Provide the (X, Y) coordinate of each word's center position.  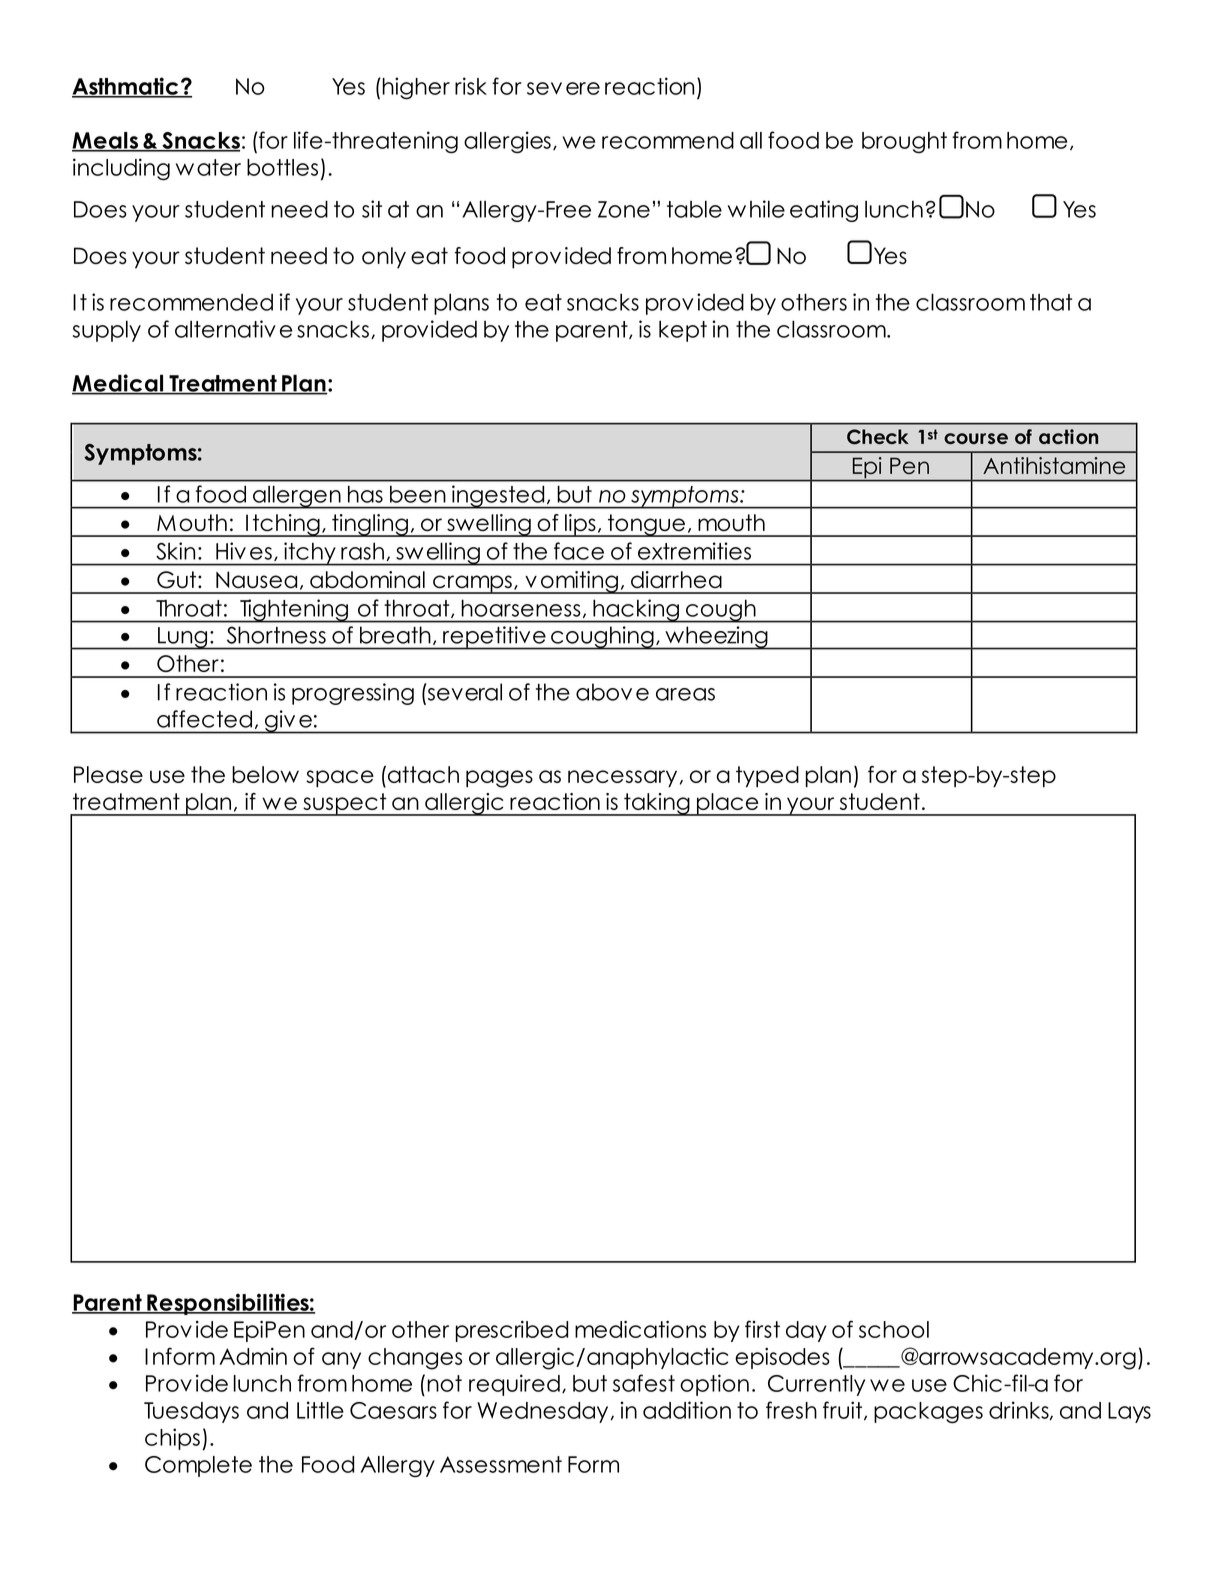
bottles (282, 167)
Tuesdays (191, 1412)
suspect (345, 804)
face (579, 551)
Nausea (256, 580)
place (728, 804)
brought (904, 142)
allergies (507, 142)
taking (657, 804)
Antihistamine (1054, 465)
